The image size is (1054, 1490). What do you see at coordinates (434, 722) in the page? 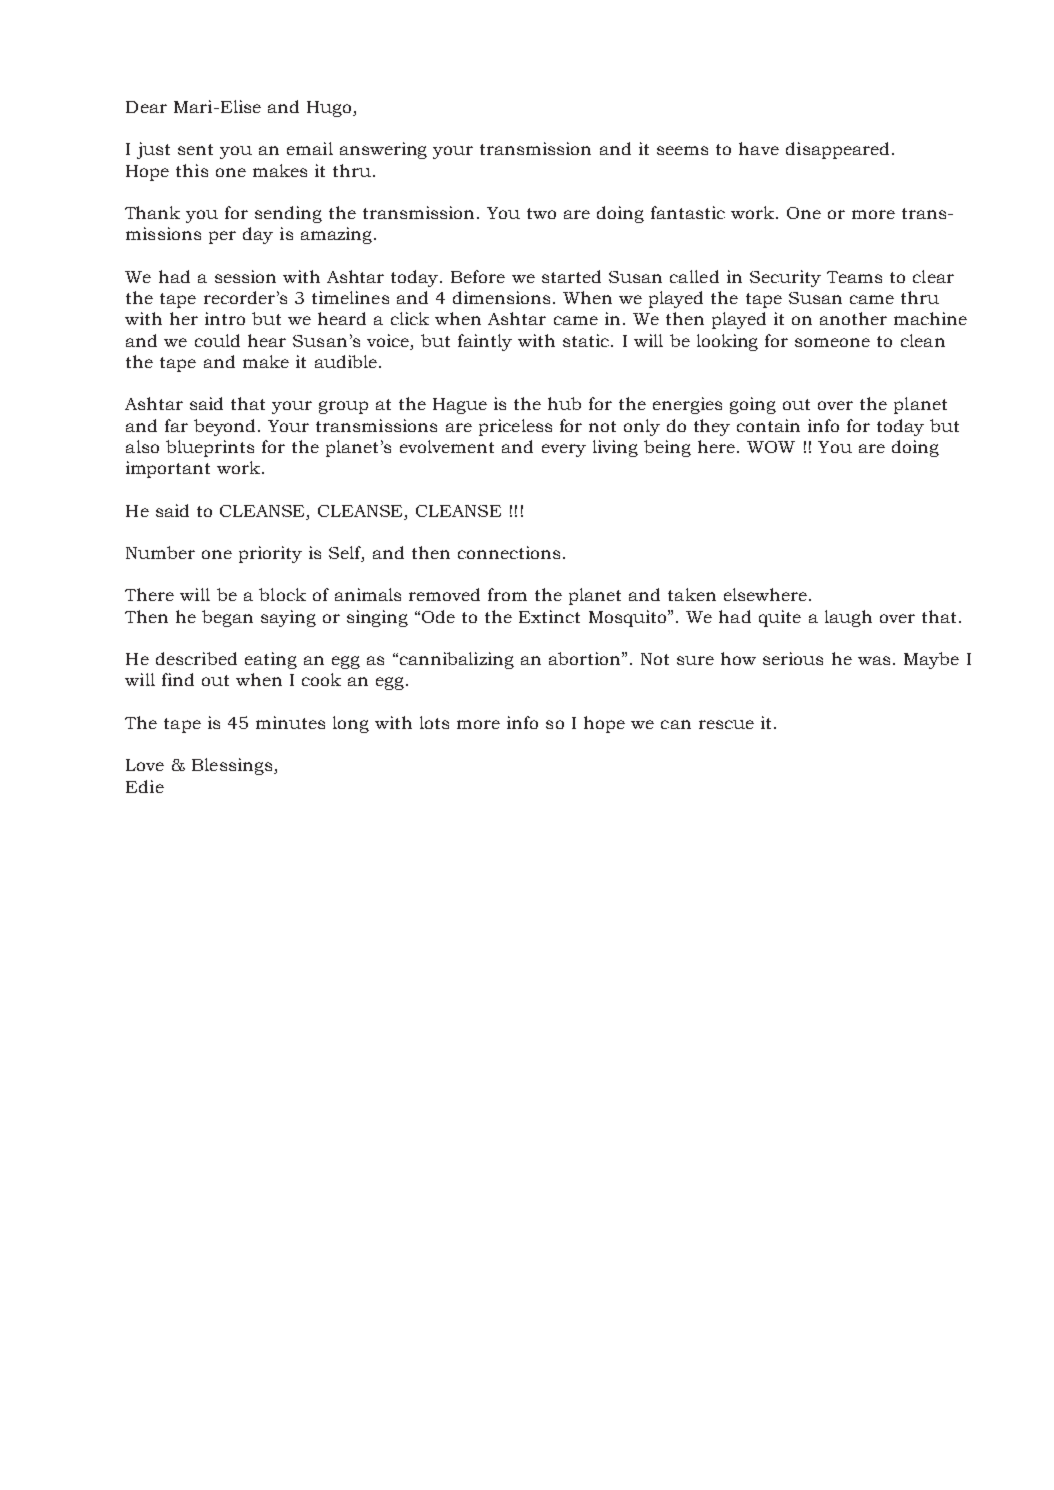
I see `lots` at bounding box center [434, 722].
